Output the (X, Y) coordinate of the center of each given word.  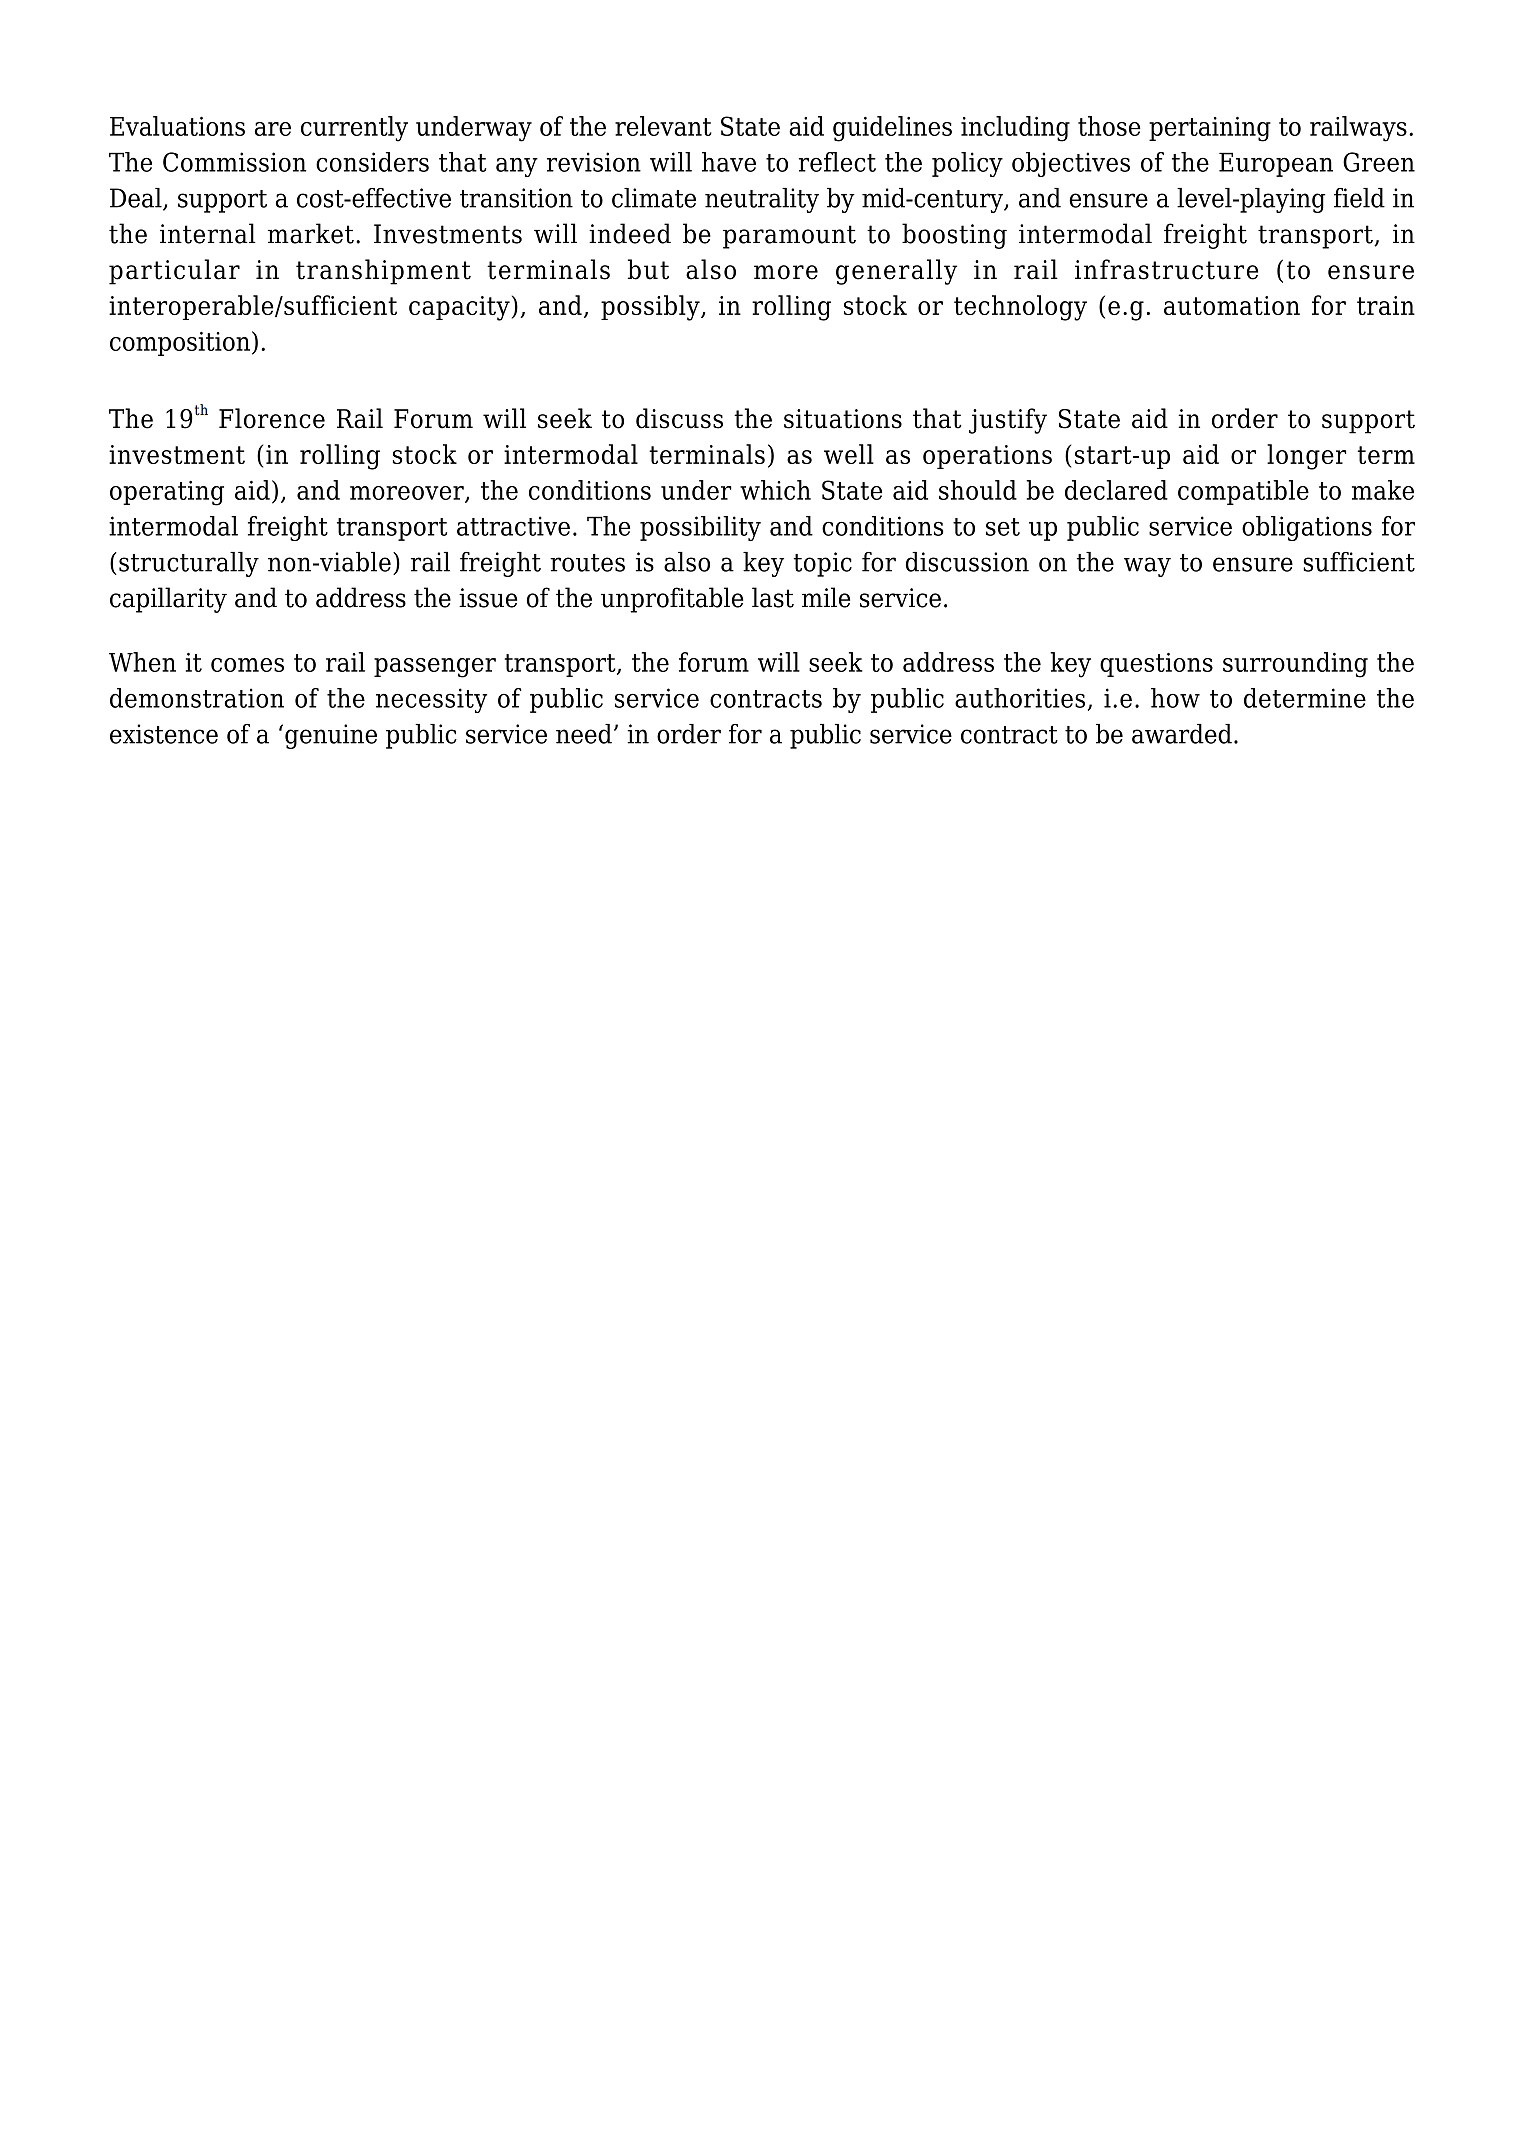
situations (843, 419)
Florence (272, 418)
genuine (331, 736)
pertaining (1210, 129)
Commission (234, 162)
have (729, 162)
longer (1306, 457)
